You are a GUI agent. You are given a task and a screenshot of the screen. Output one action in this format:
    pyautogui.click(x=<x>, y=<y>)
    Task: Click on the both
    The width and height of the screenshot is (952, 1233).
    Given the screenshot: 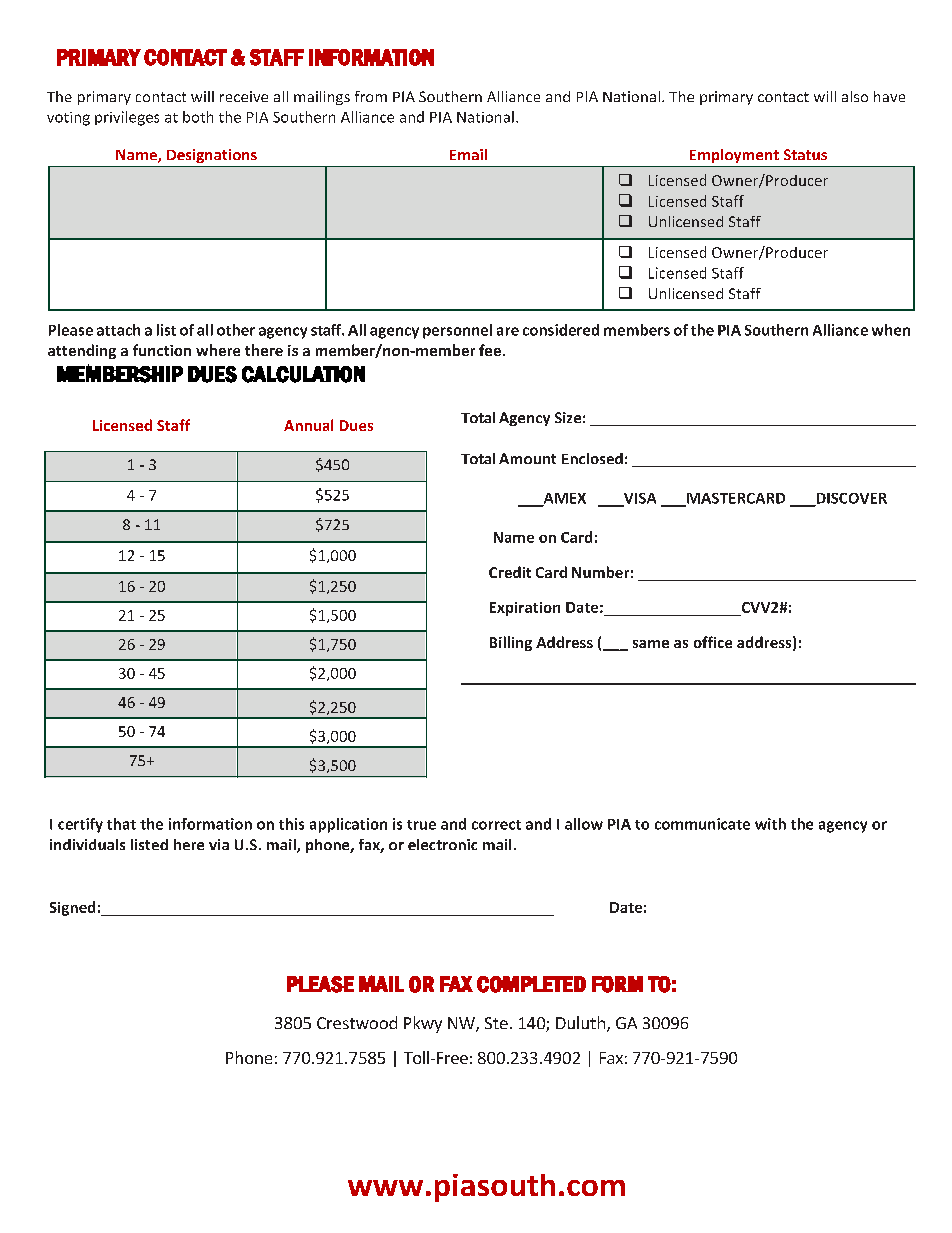 What is the action you would take?
    pyautogui.click(x=198, y=117)
